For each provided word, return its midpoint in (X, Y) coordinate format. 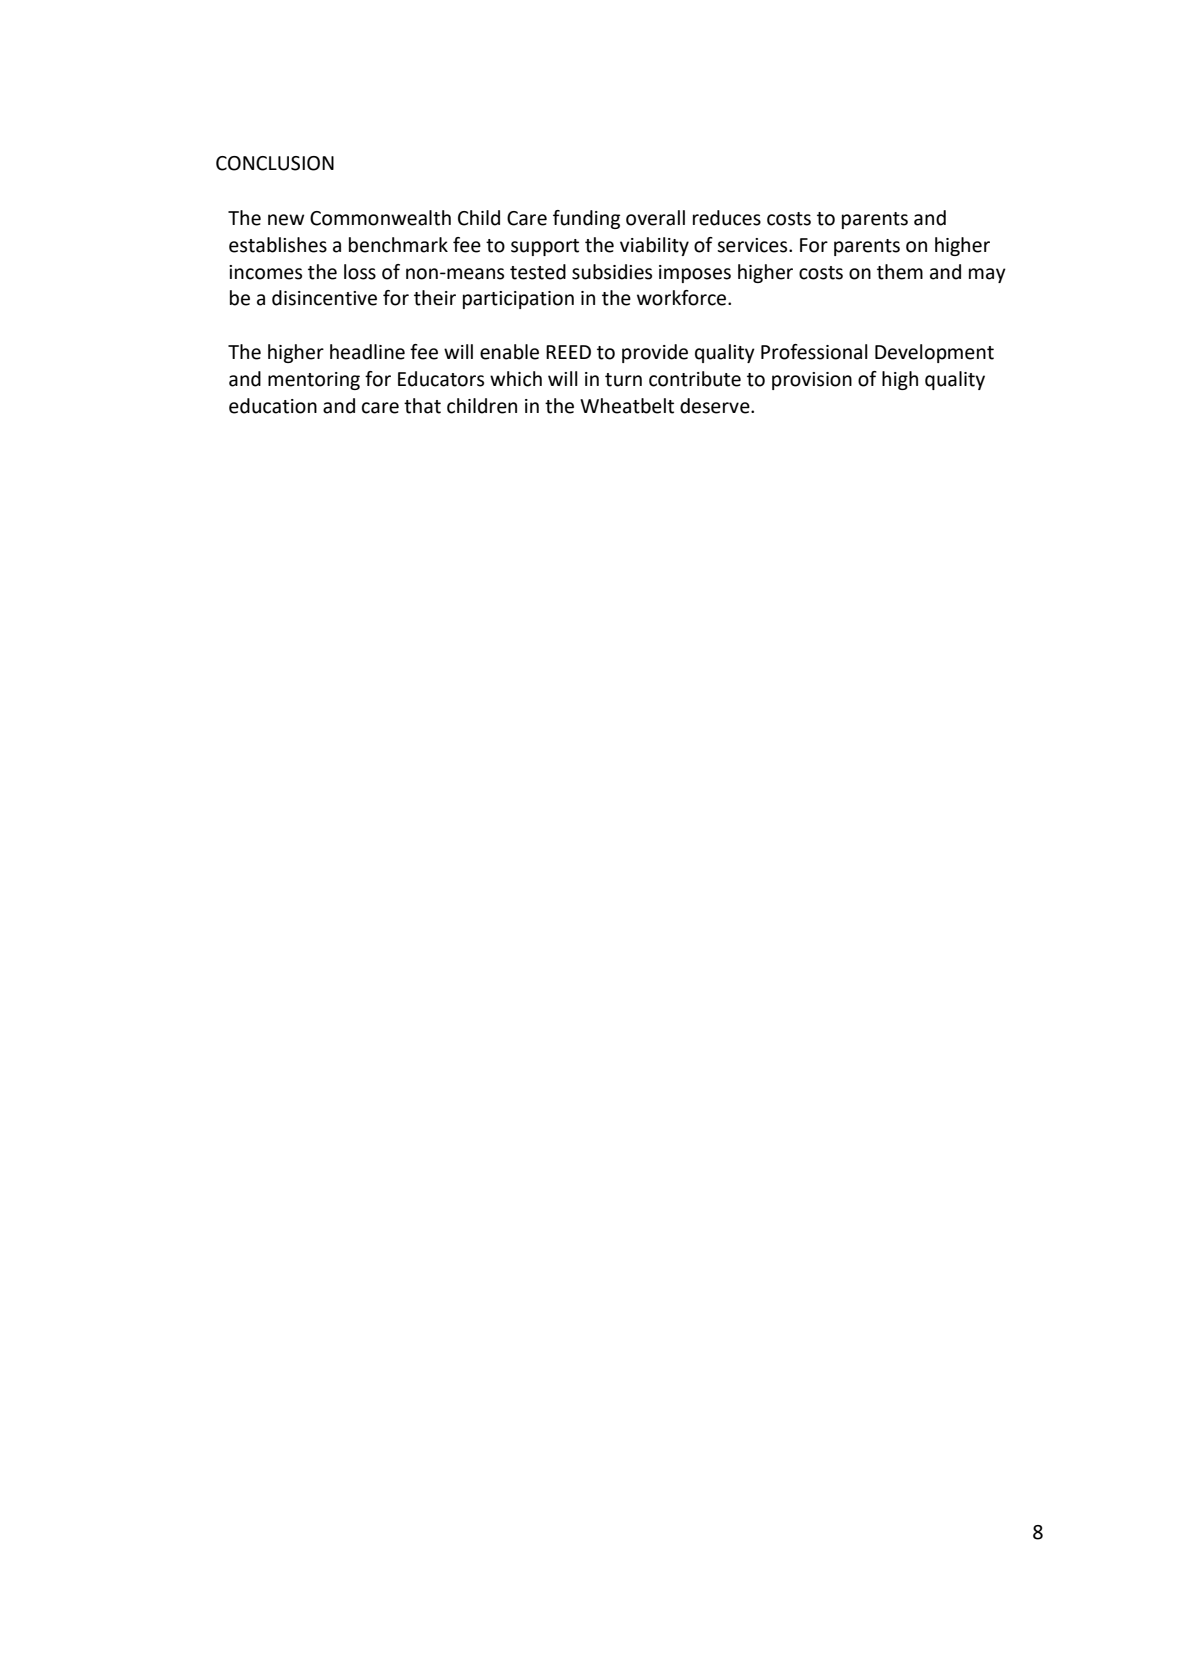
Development (934, 353)
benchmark (398, 245)
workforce (683, 298)
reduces (727, 218)
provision (812, 381)
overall (655, 218)
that (422, 406)
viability (654, 246)
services (753, 245)
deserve (716, 406)
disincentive (324, 298)
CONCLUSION (275, 163)
